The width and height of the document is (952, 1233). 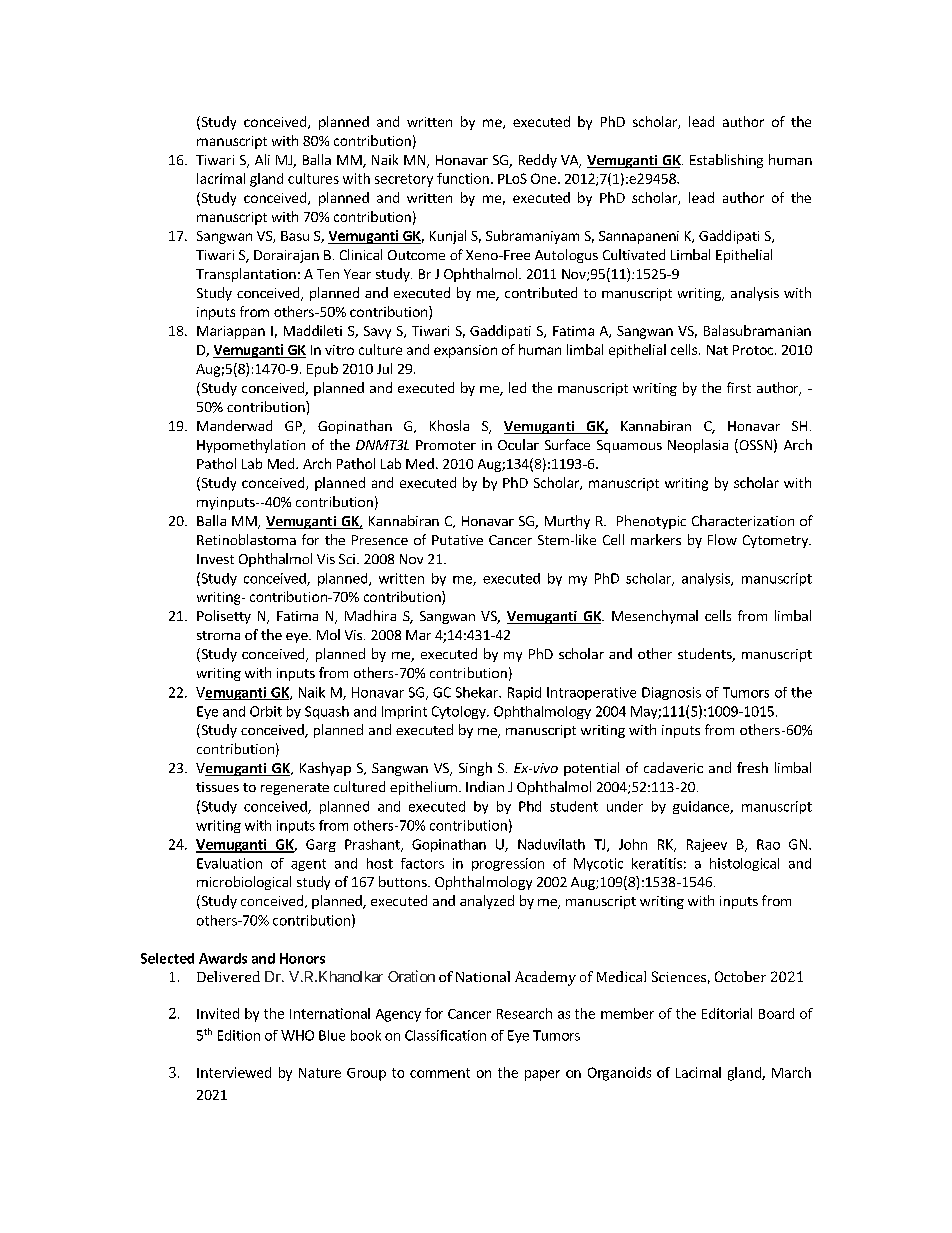 I want to click on Putative, so click(x=457, y=540).
